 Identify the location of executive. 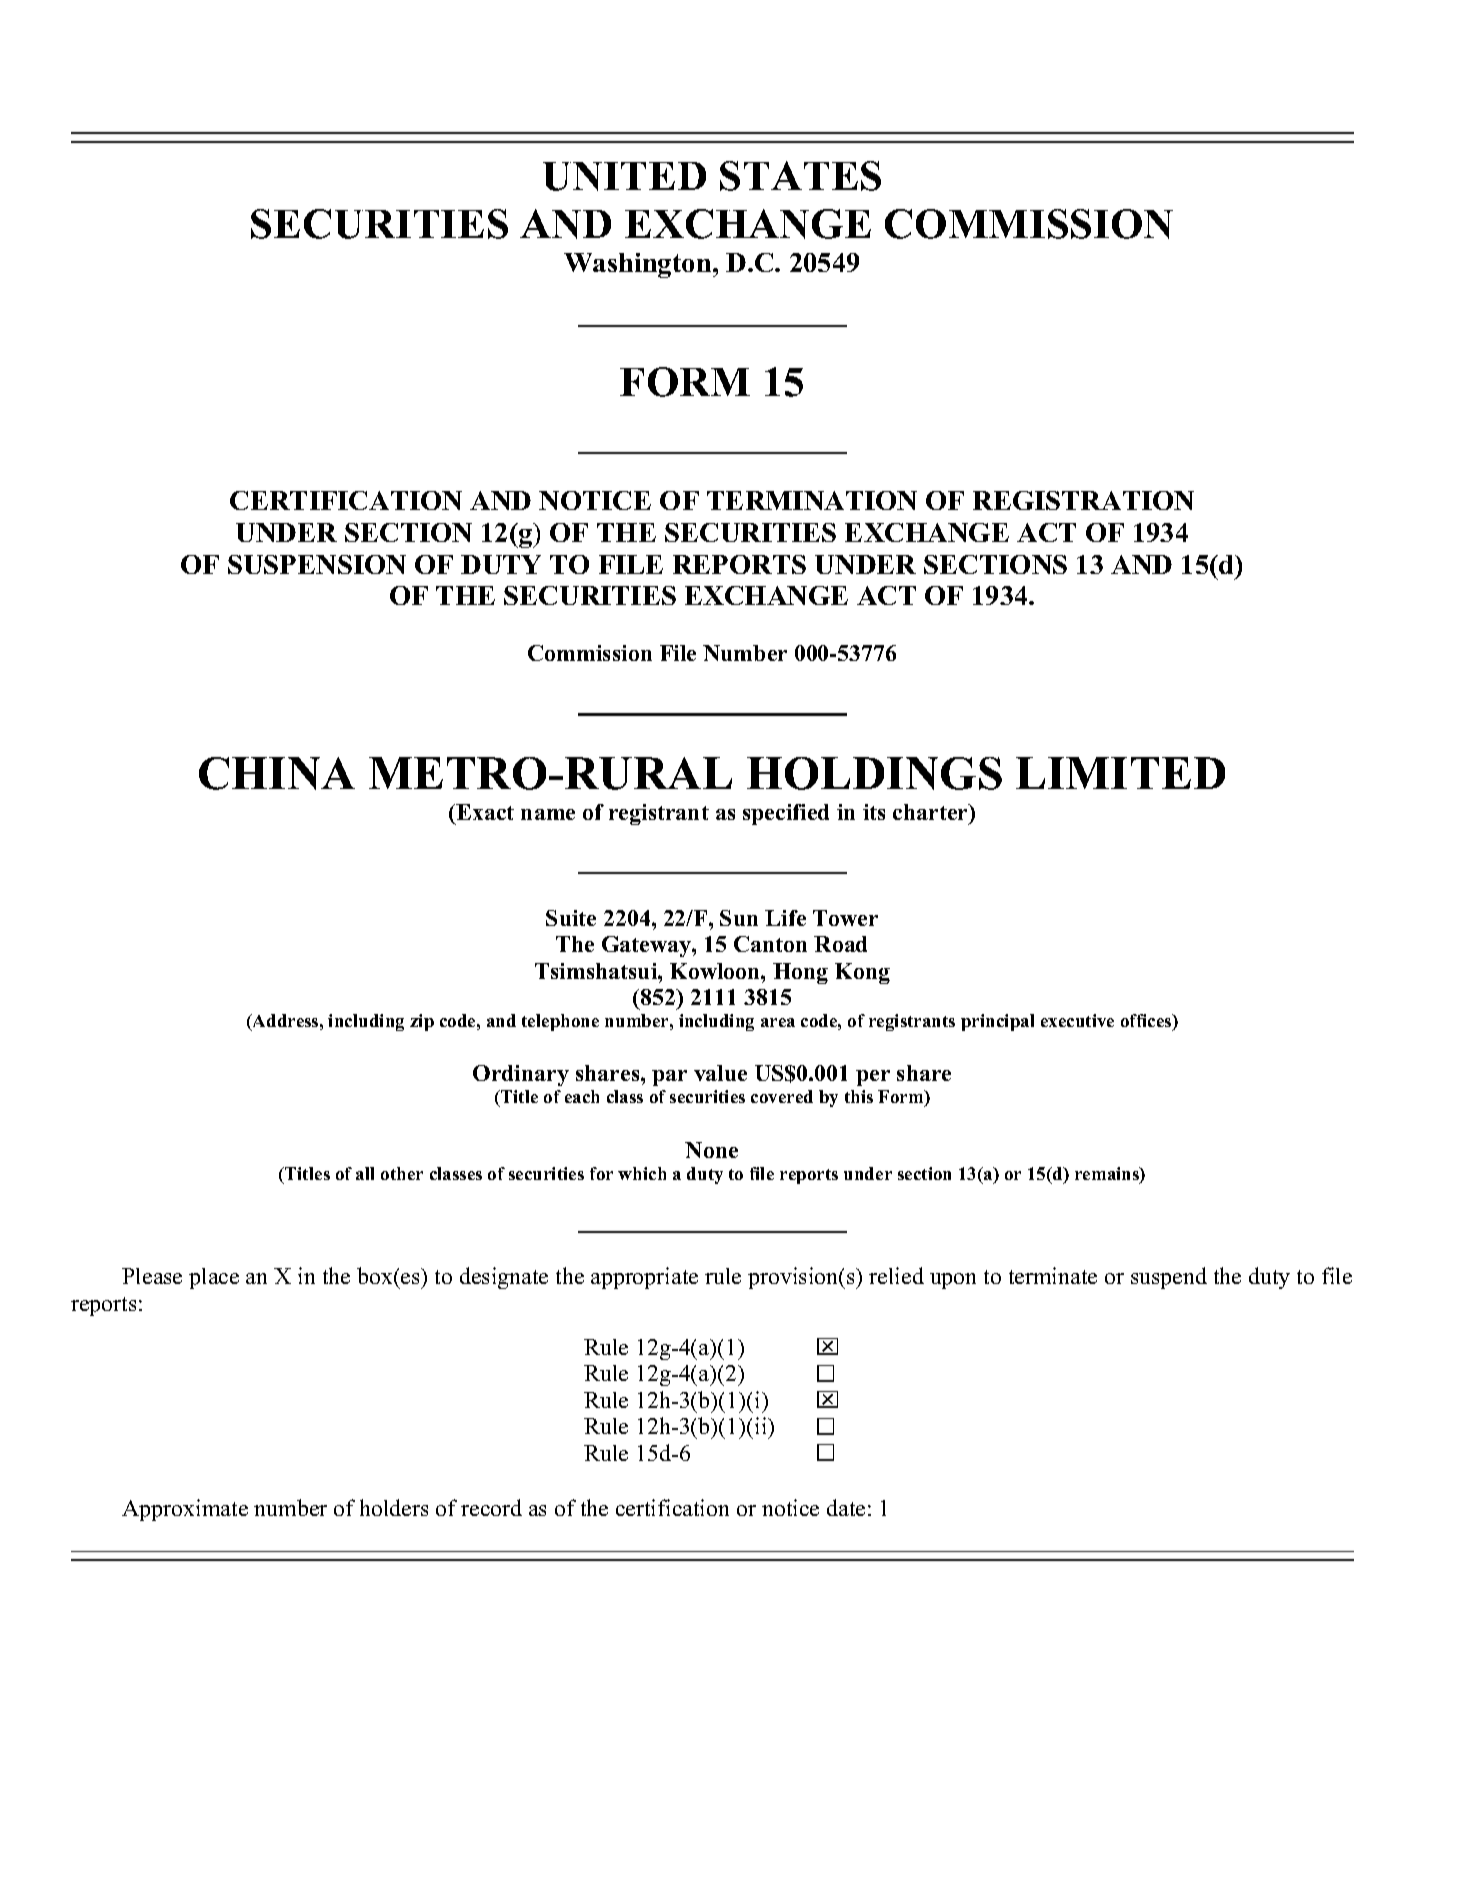
(1077, 1020).
